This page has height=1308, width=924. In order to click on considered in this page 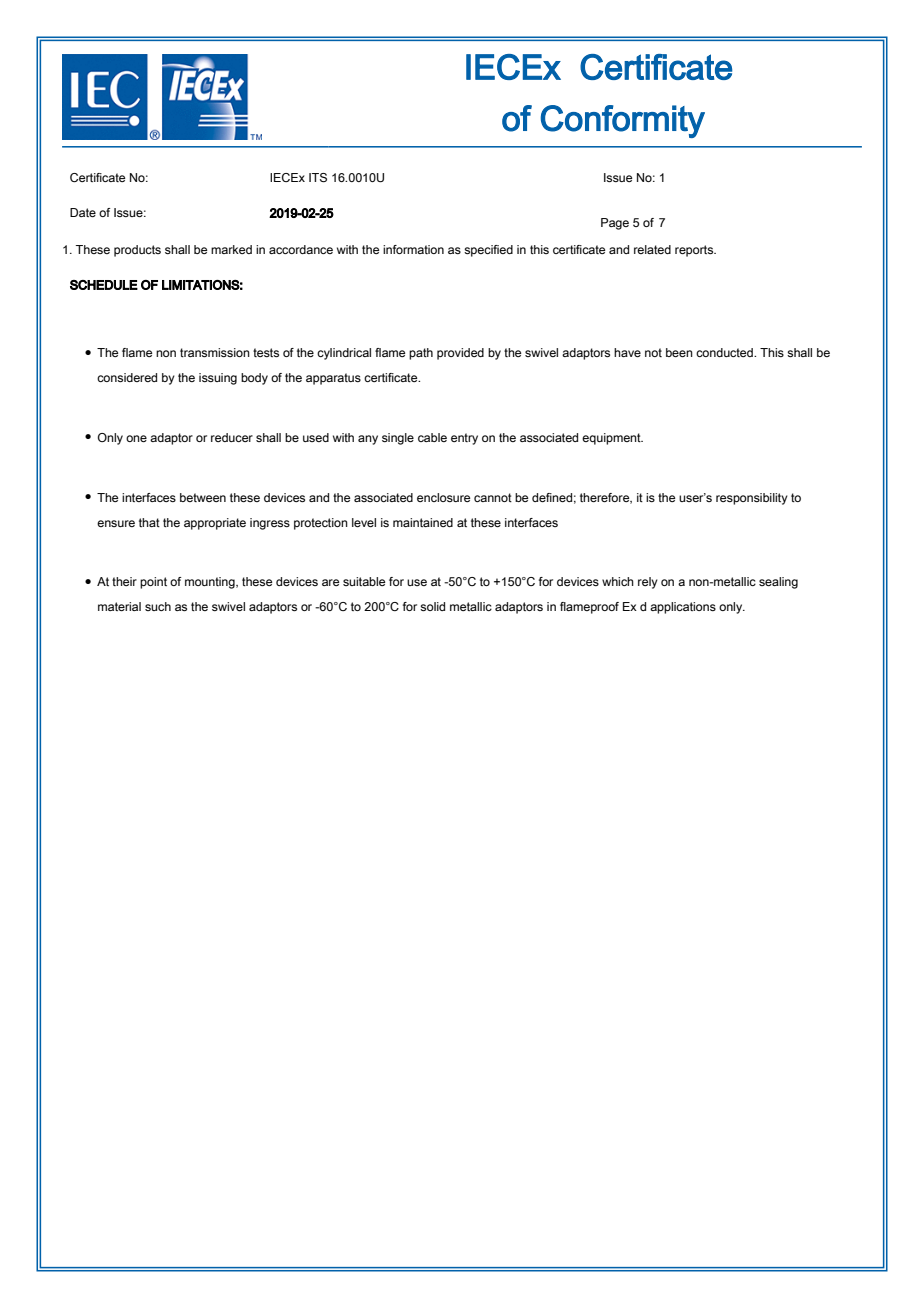, I will do `click(127, 377)`.
